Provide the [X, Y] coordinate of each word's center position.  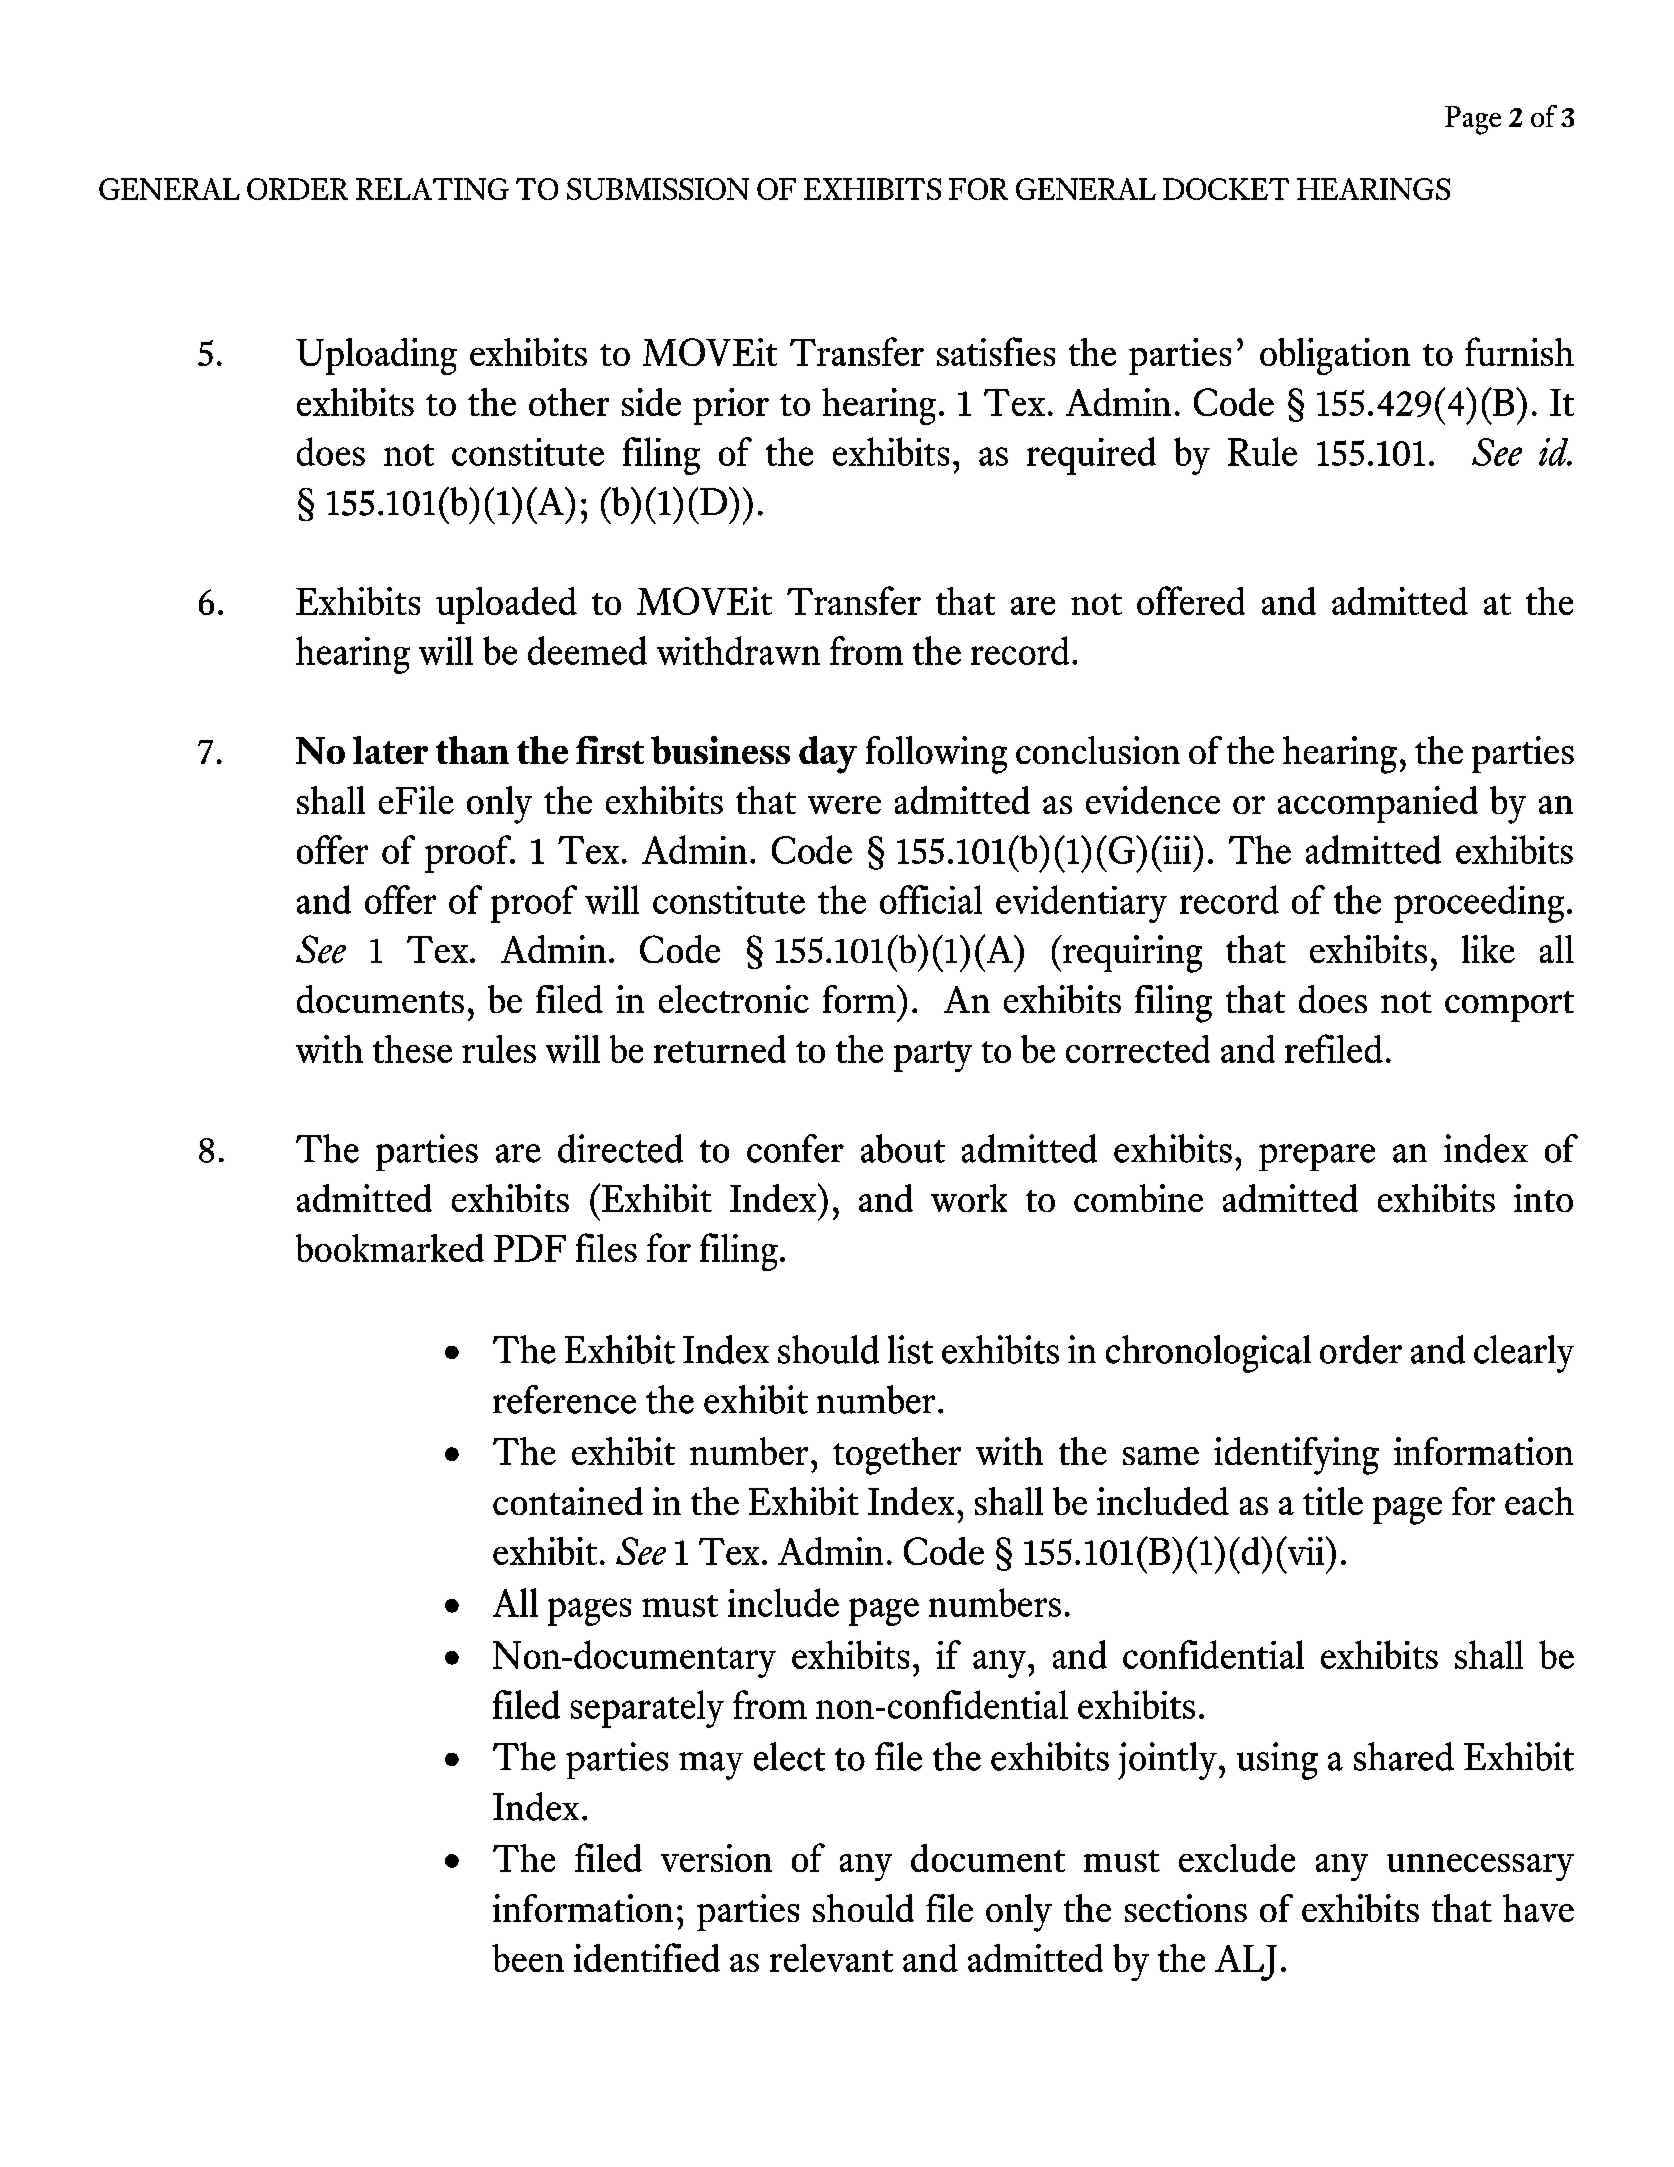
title [1333, 1501]
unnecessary [1480, 1867]
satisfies [996, 351]
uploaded [506, 605]
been [528, 1958]
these [412, 1049]
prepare [1317, 1157]
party [933, 1056]
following [936, 755]
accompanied [1378, 804]
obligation [1335, 356]
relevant [831, 1958]
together [897, 1456]
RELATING [432, 189]
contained [568, 1501]
